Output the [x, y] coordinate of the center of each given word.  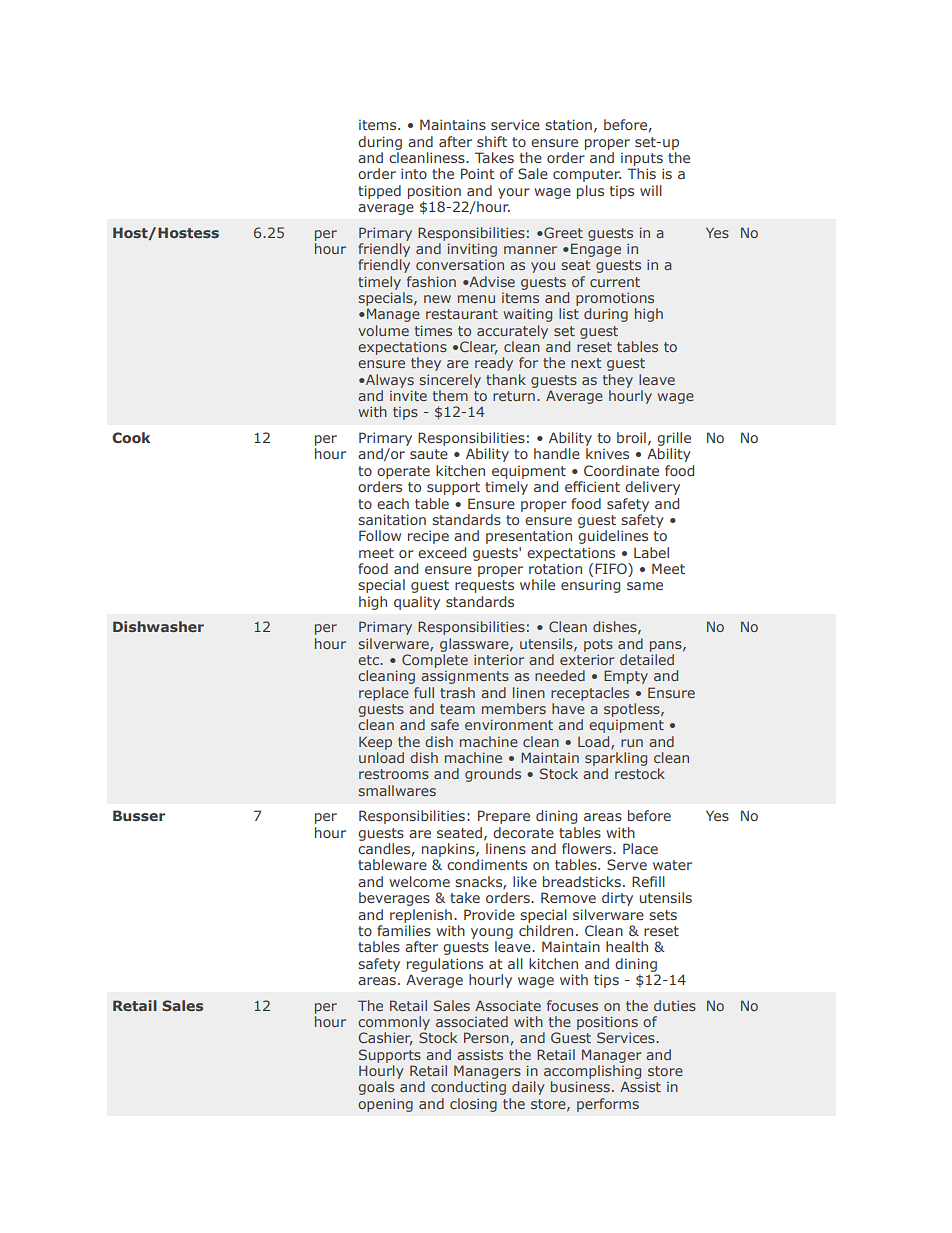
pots [598, 645]
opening [385, 1105]
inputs [642, 159]
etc [369, 660]
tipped [379, 192]
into [414, 173]
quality [417, 603]
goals [376, 1088]
